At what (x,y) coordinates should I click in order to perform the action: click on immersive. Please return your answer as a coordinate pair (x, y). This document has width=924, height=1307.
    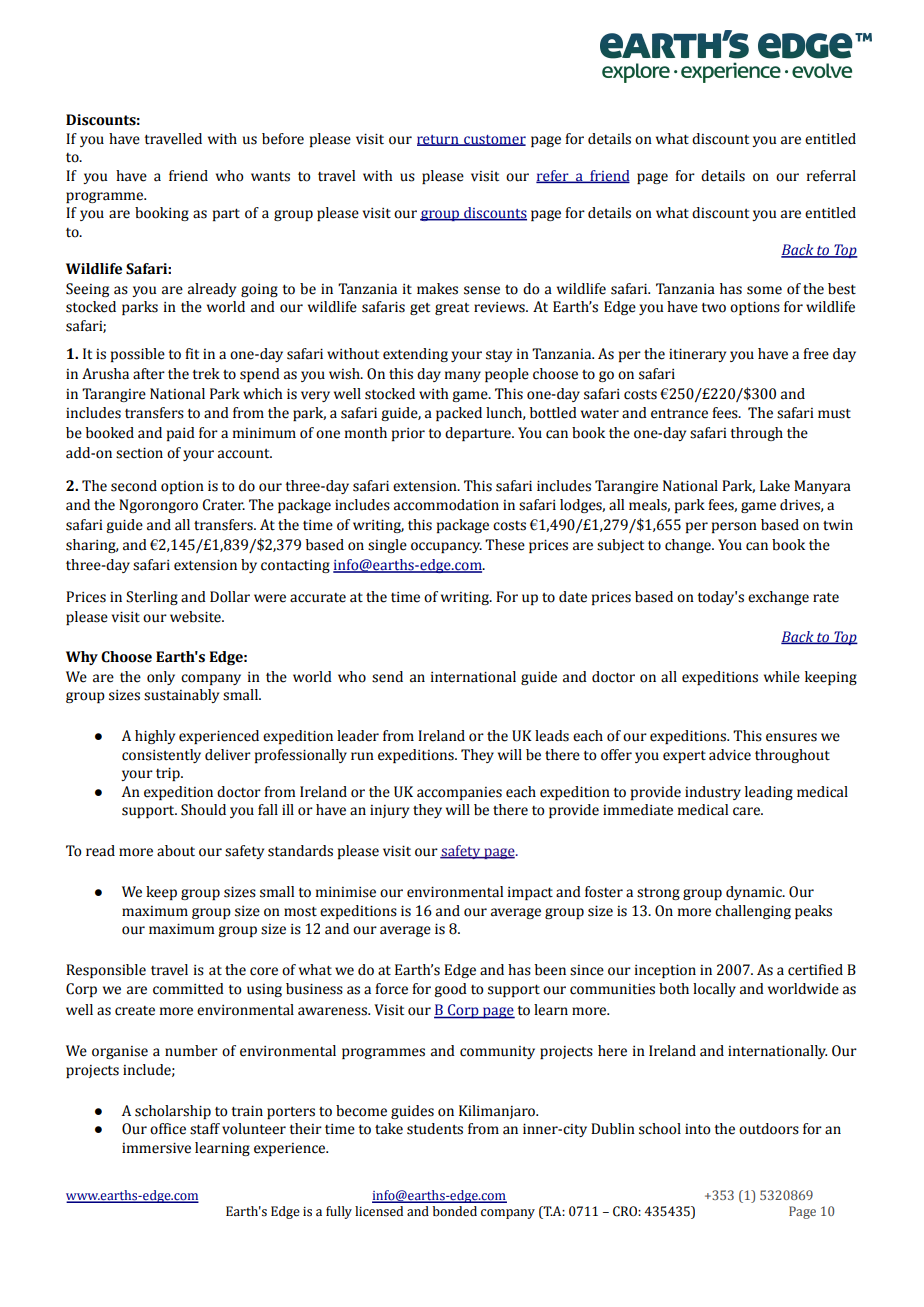
    Looking at the image, I should click on (156, 1148).
